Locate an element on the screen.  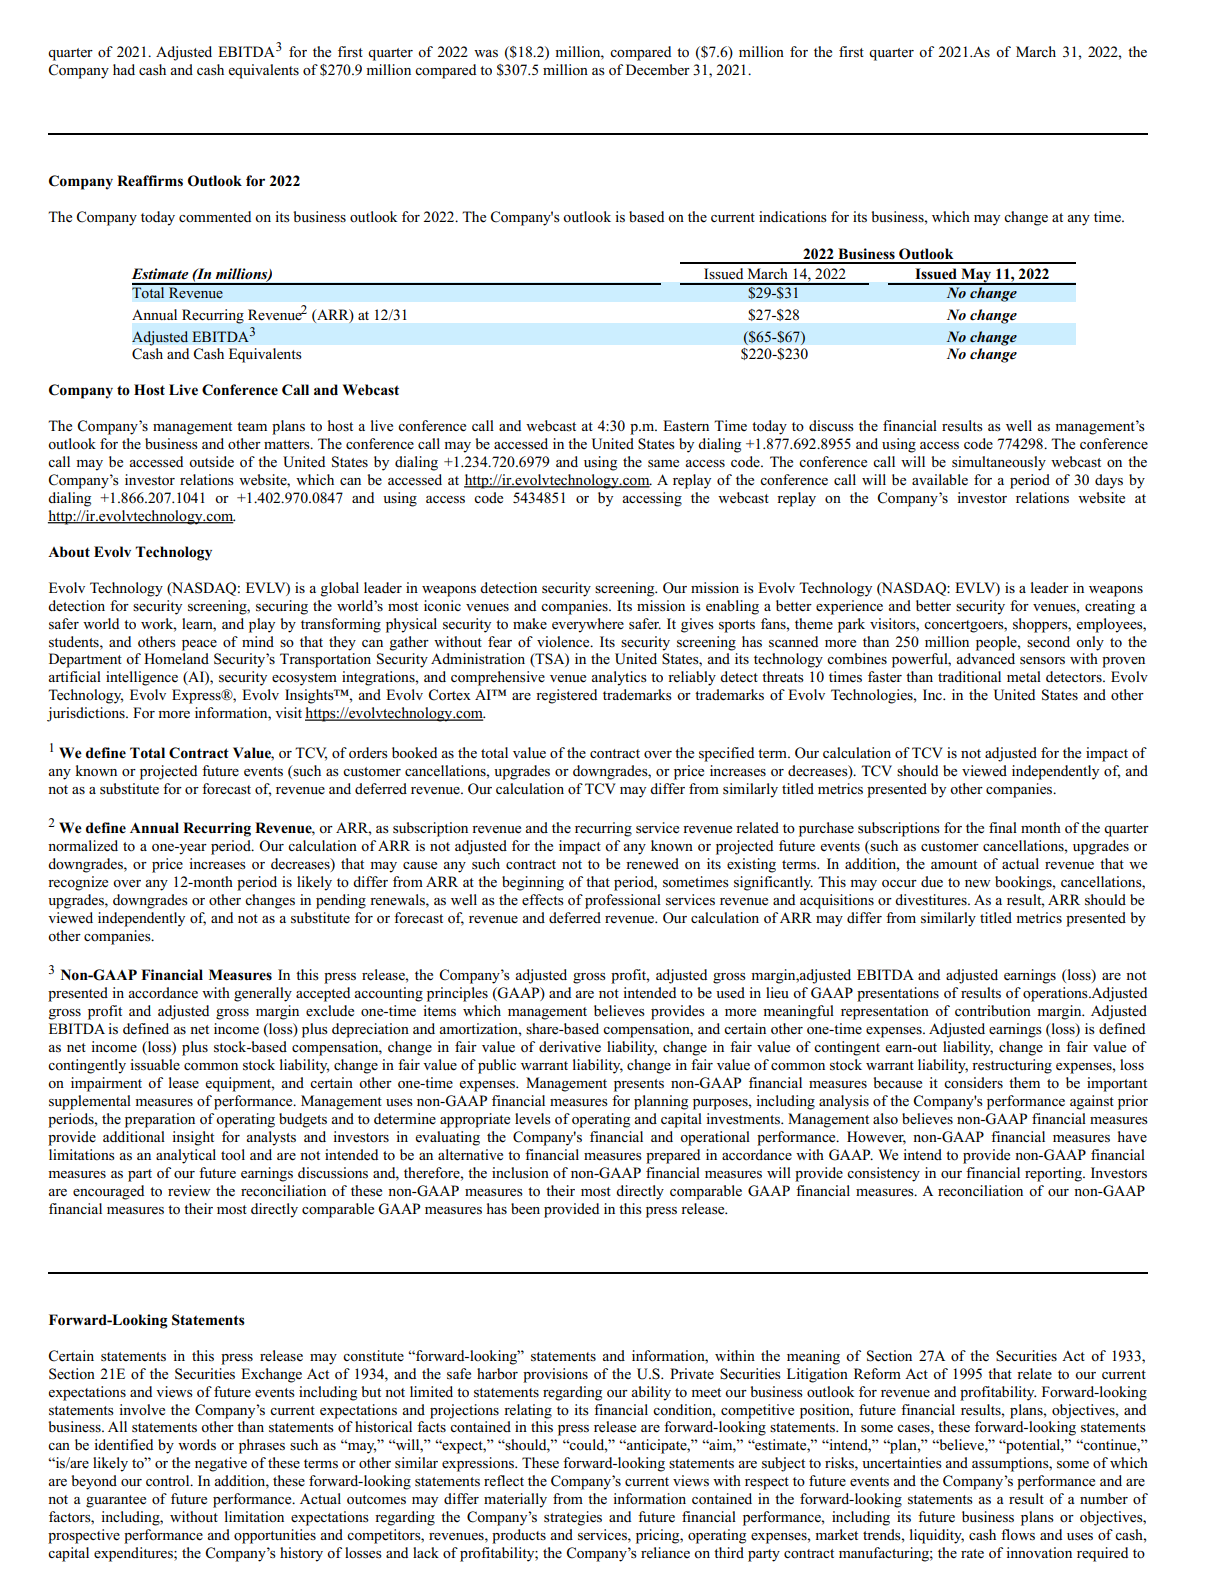
Eastern is located at coordinates (686, 426).
